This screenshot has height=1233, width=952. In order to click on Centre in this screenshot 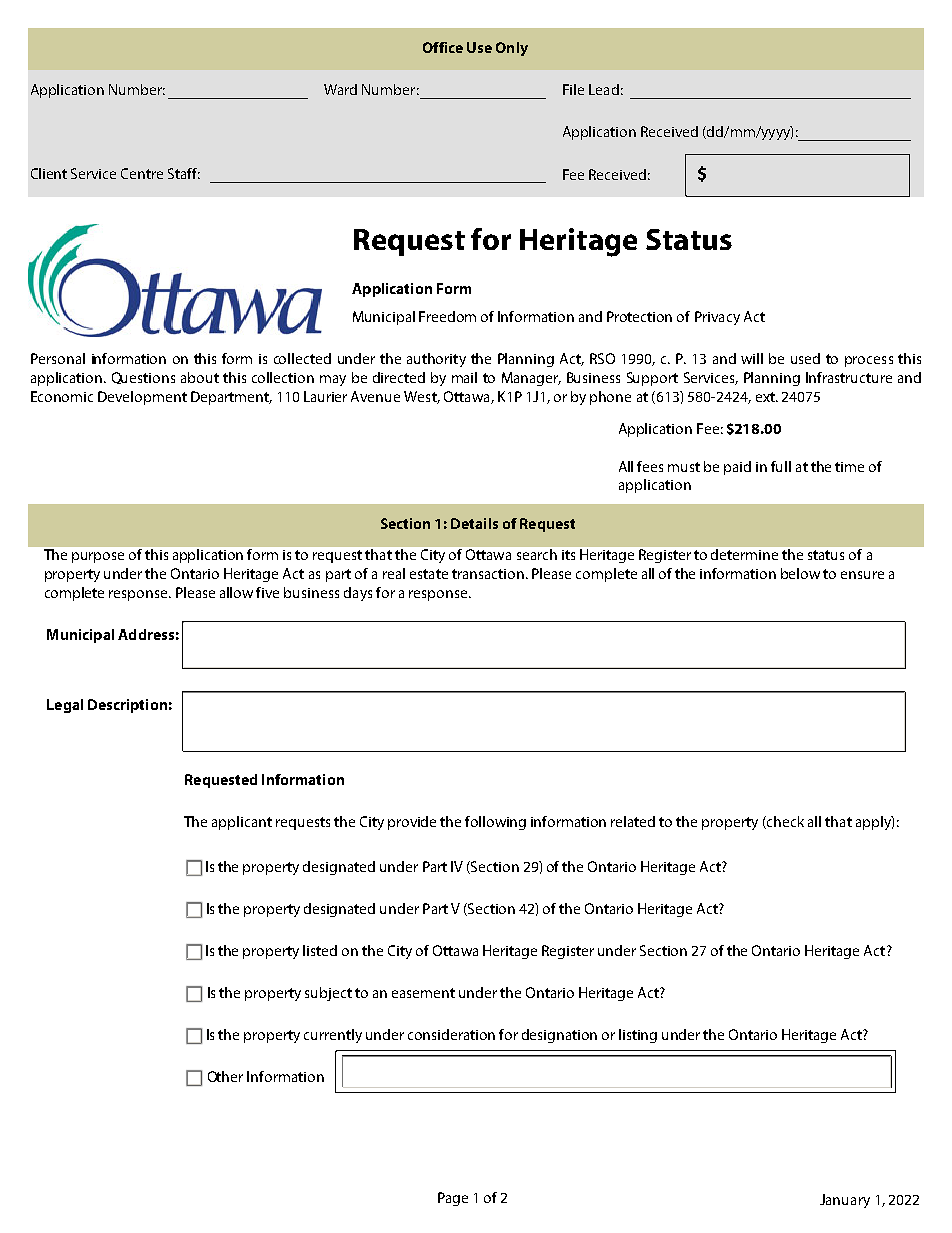, I will do `click(142, 173)`.
